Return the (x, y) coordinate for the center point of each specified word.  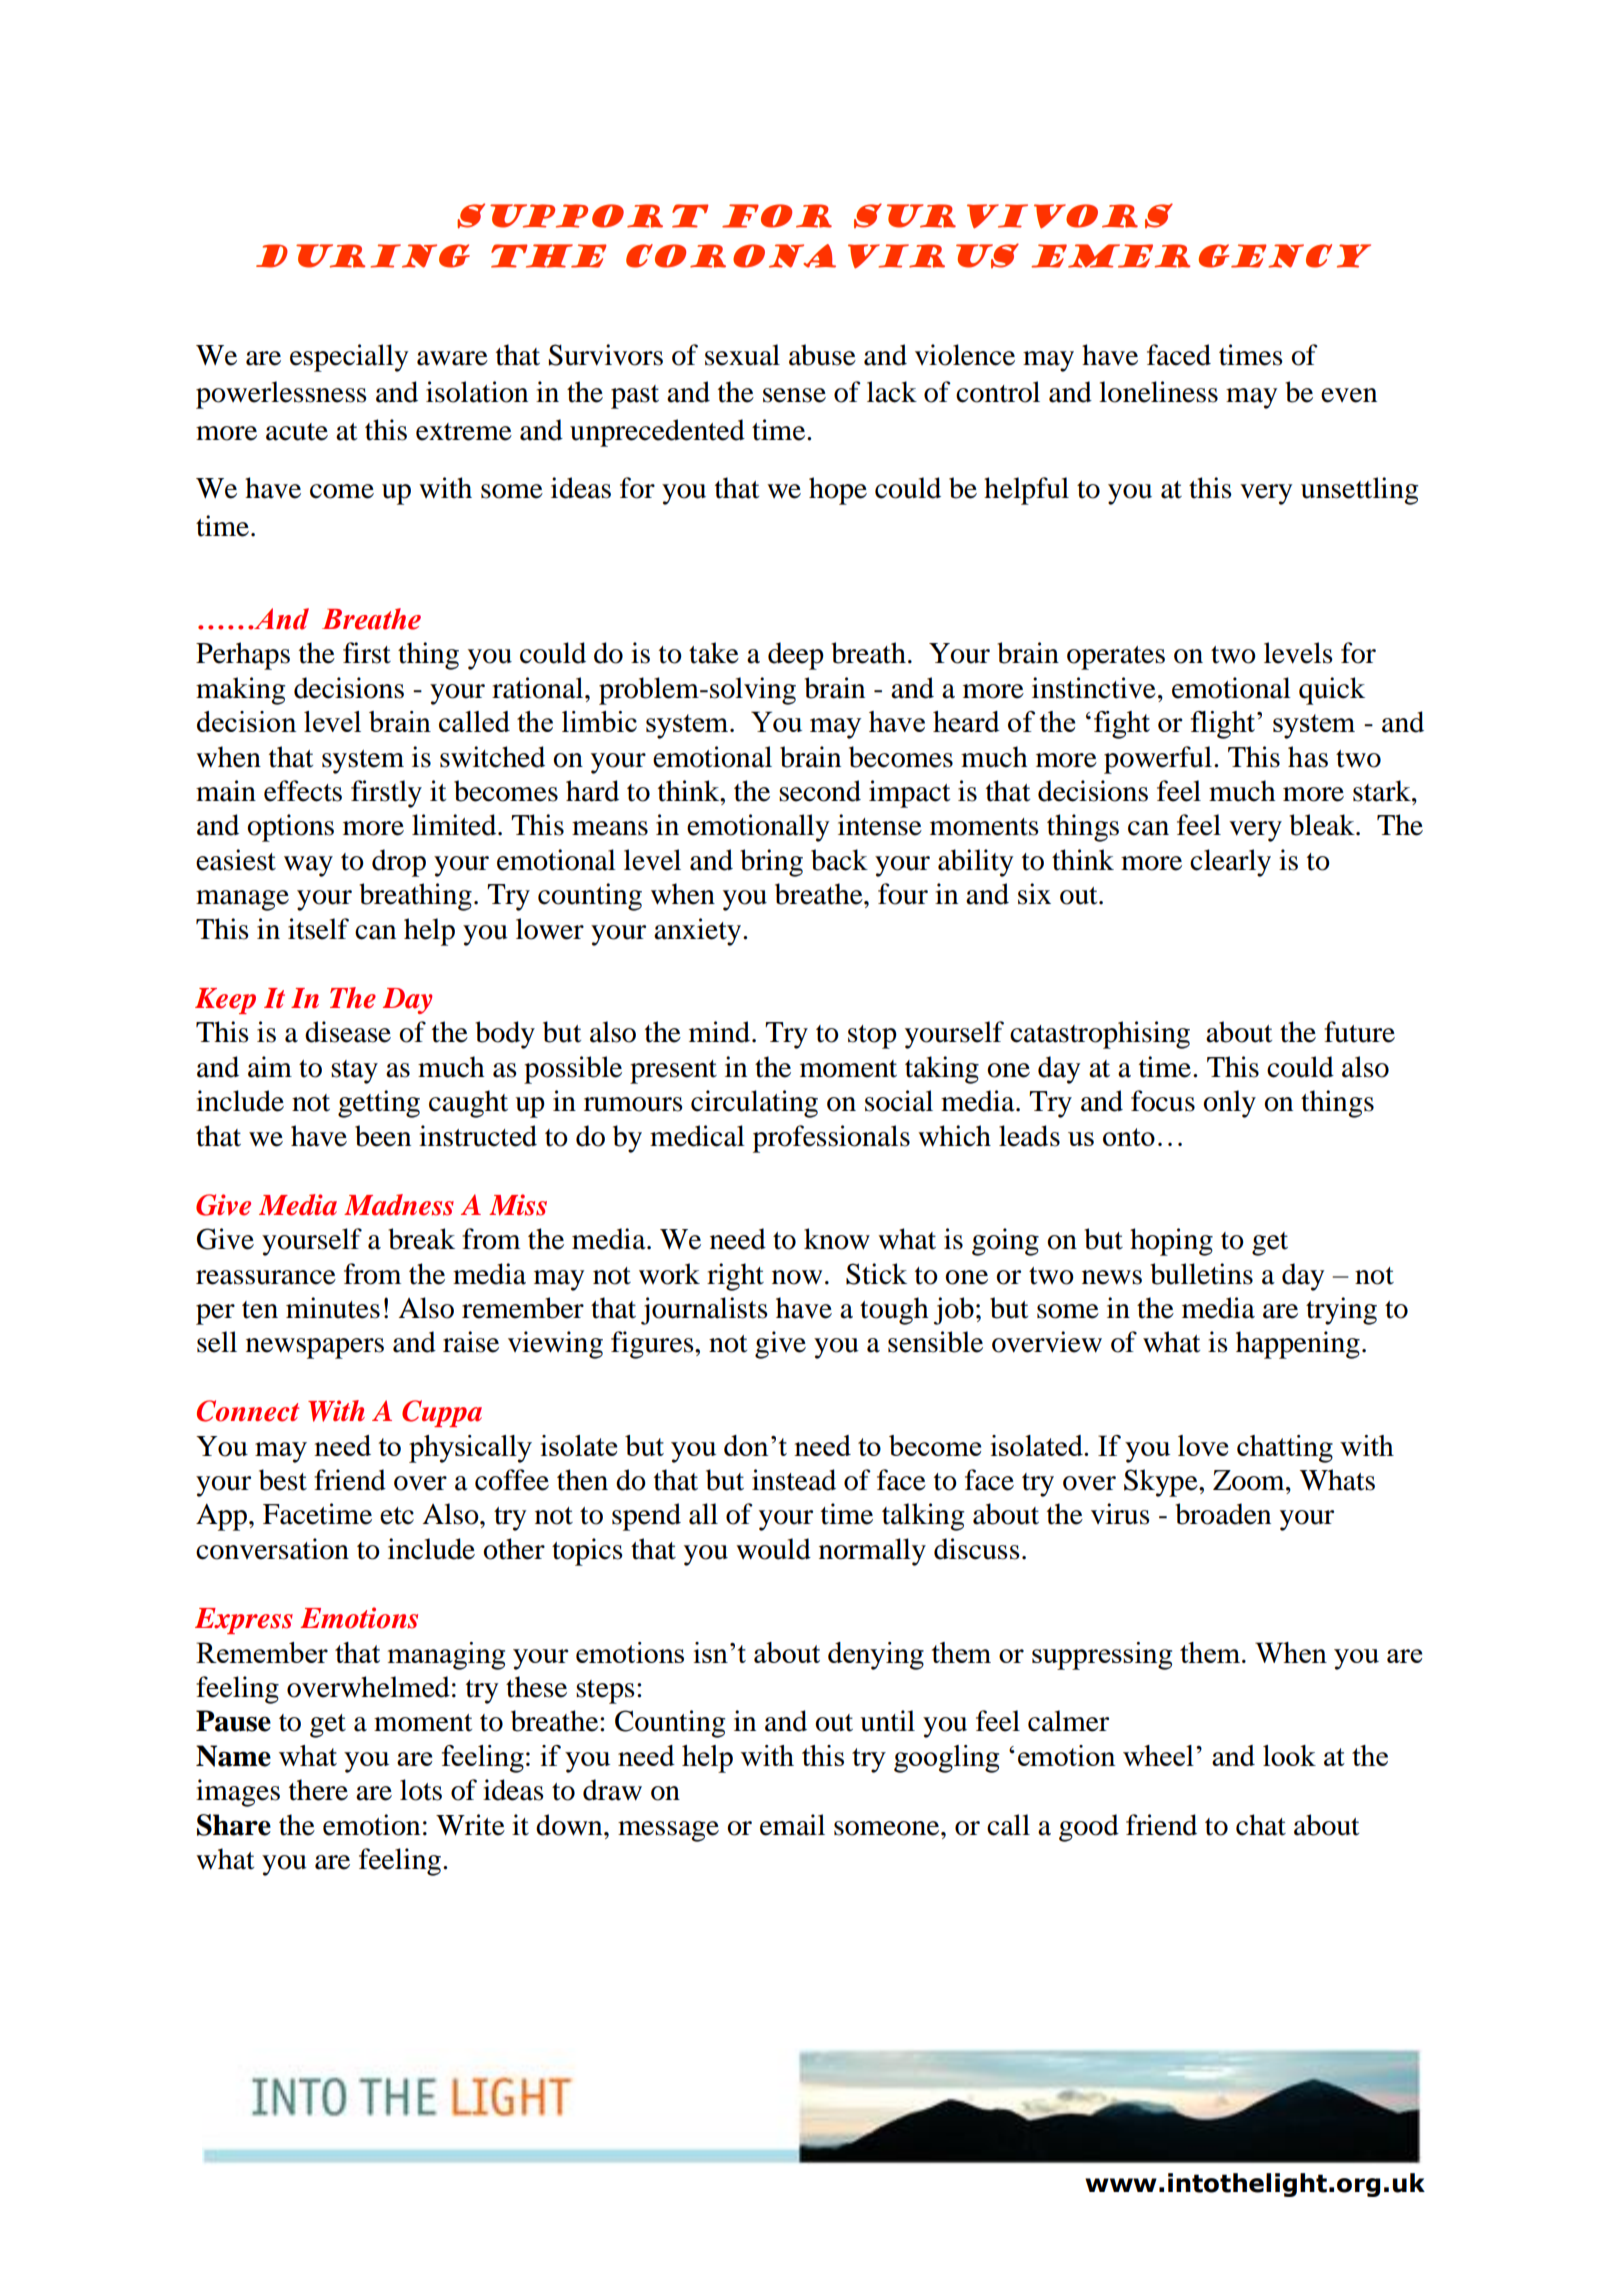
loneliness (1158, 392)
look (1289, 1755)
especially (349, 358)
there (318, 1790)
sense (794, 395)
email (792, 1825)
